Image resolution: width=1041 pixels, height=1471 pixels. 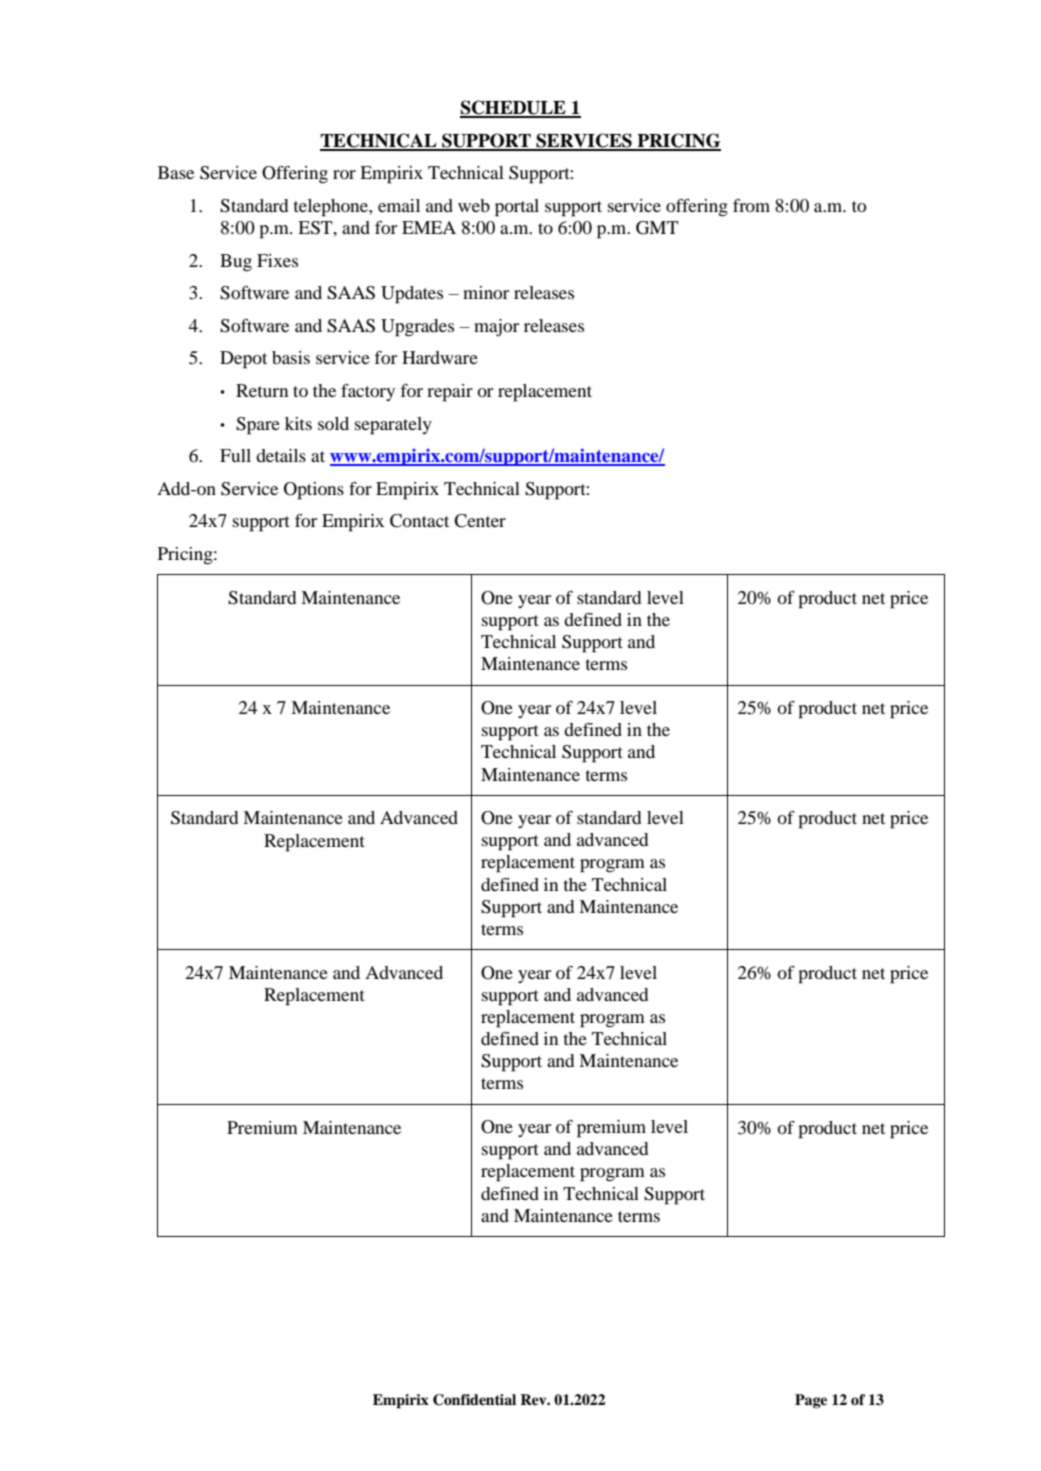 What do you see at coordinates (235, 455) in the document?
I see `Full` at bounding box center [235, 455].
